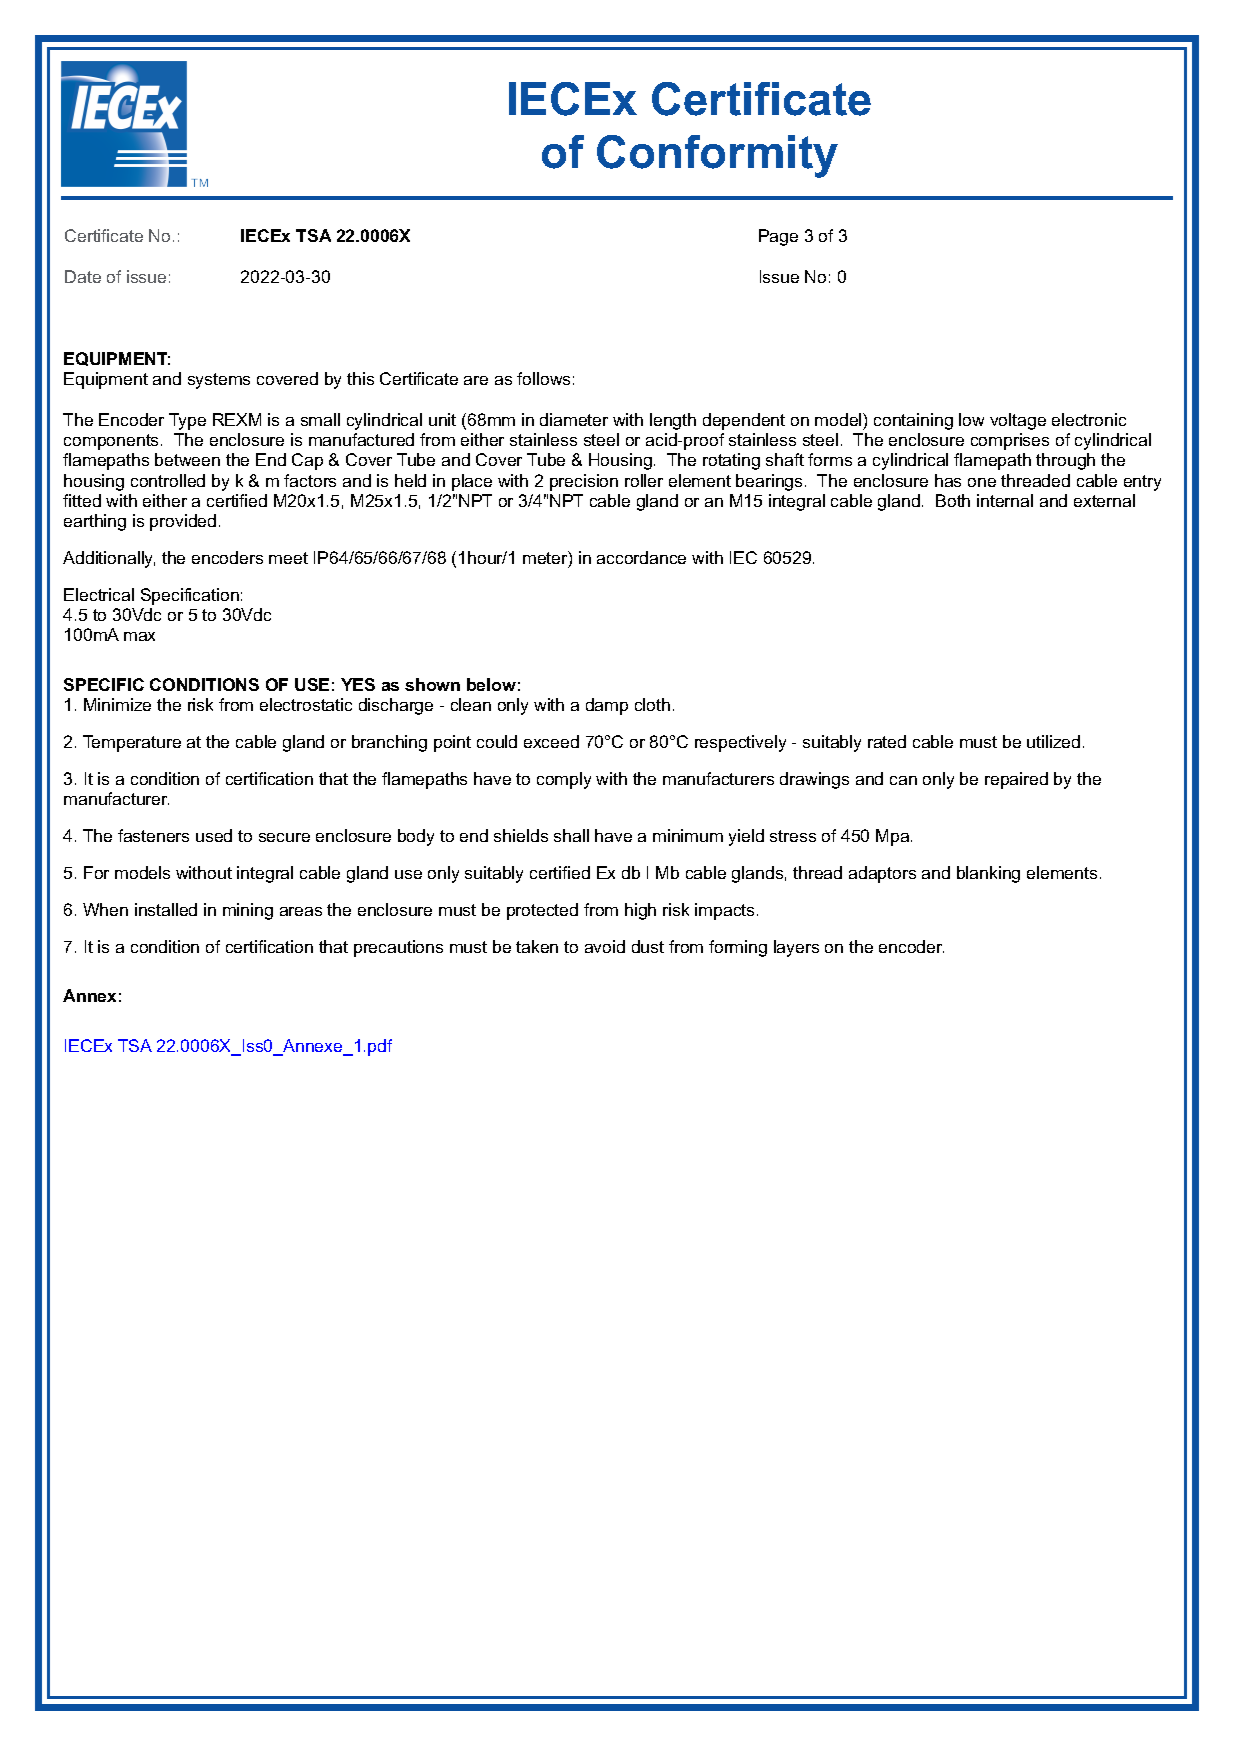 The image size is (1234, 1746). What do you see at coordinates (1053, 741) in the screenshot?
I see `utilized` at bounding box center [1053, 741].
